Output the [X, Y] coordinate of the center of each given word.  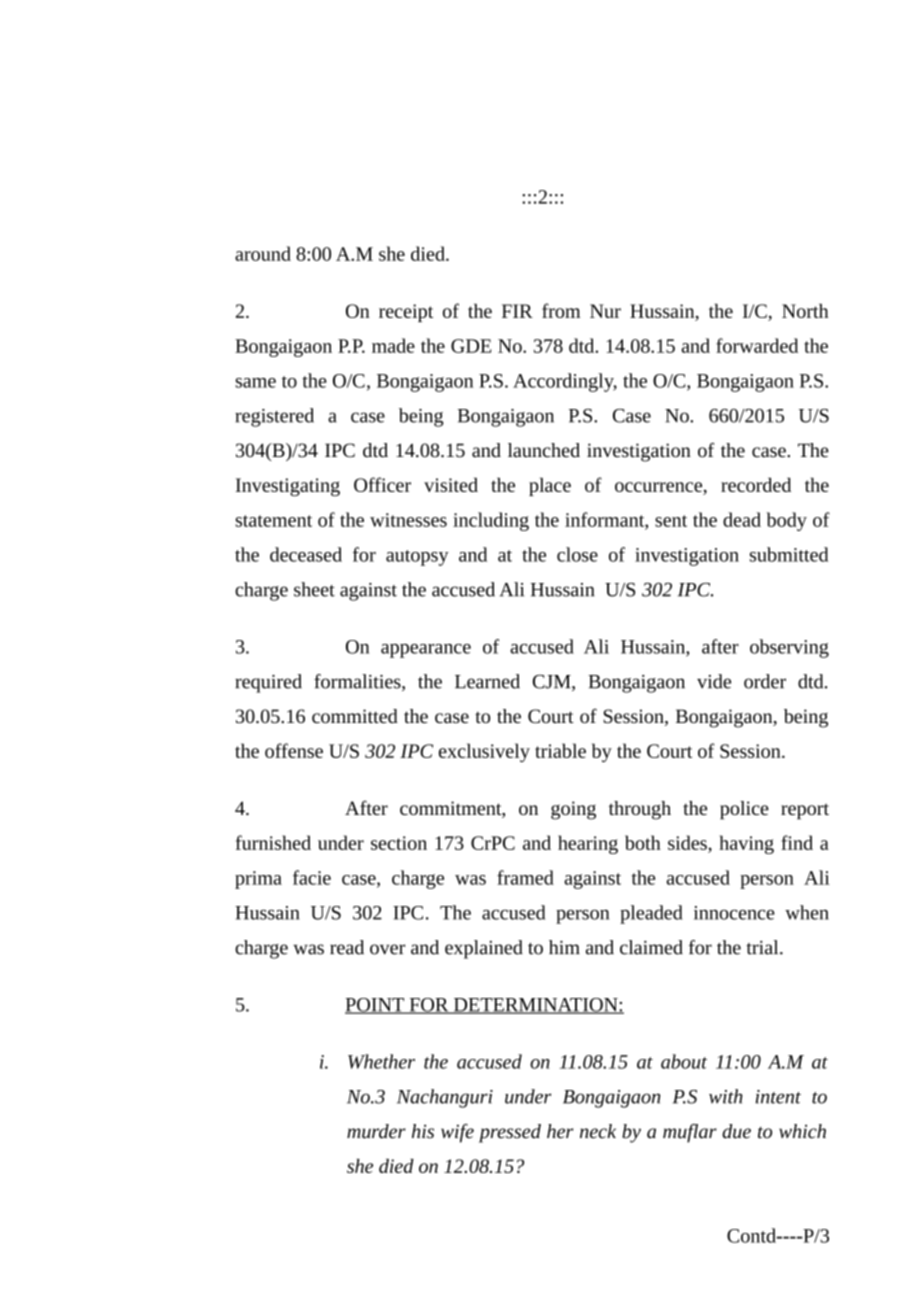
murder [376, 1131]
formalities [358, 682]
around [263, 253]
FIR [517, 311]
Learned [487, 681]
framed [525, 877]
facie [312, 877]
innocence [734, 913]
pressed [510, 1133]
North [805, 311]
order [765, 681]
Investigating [288, 487]
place [550, 486]
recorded [756, 484]
